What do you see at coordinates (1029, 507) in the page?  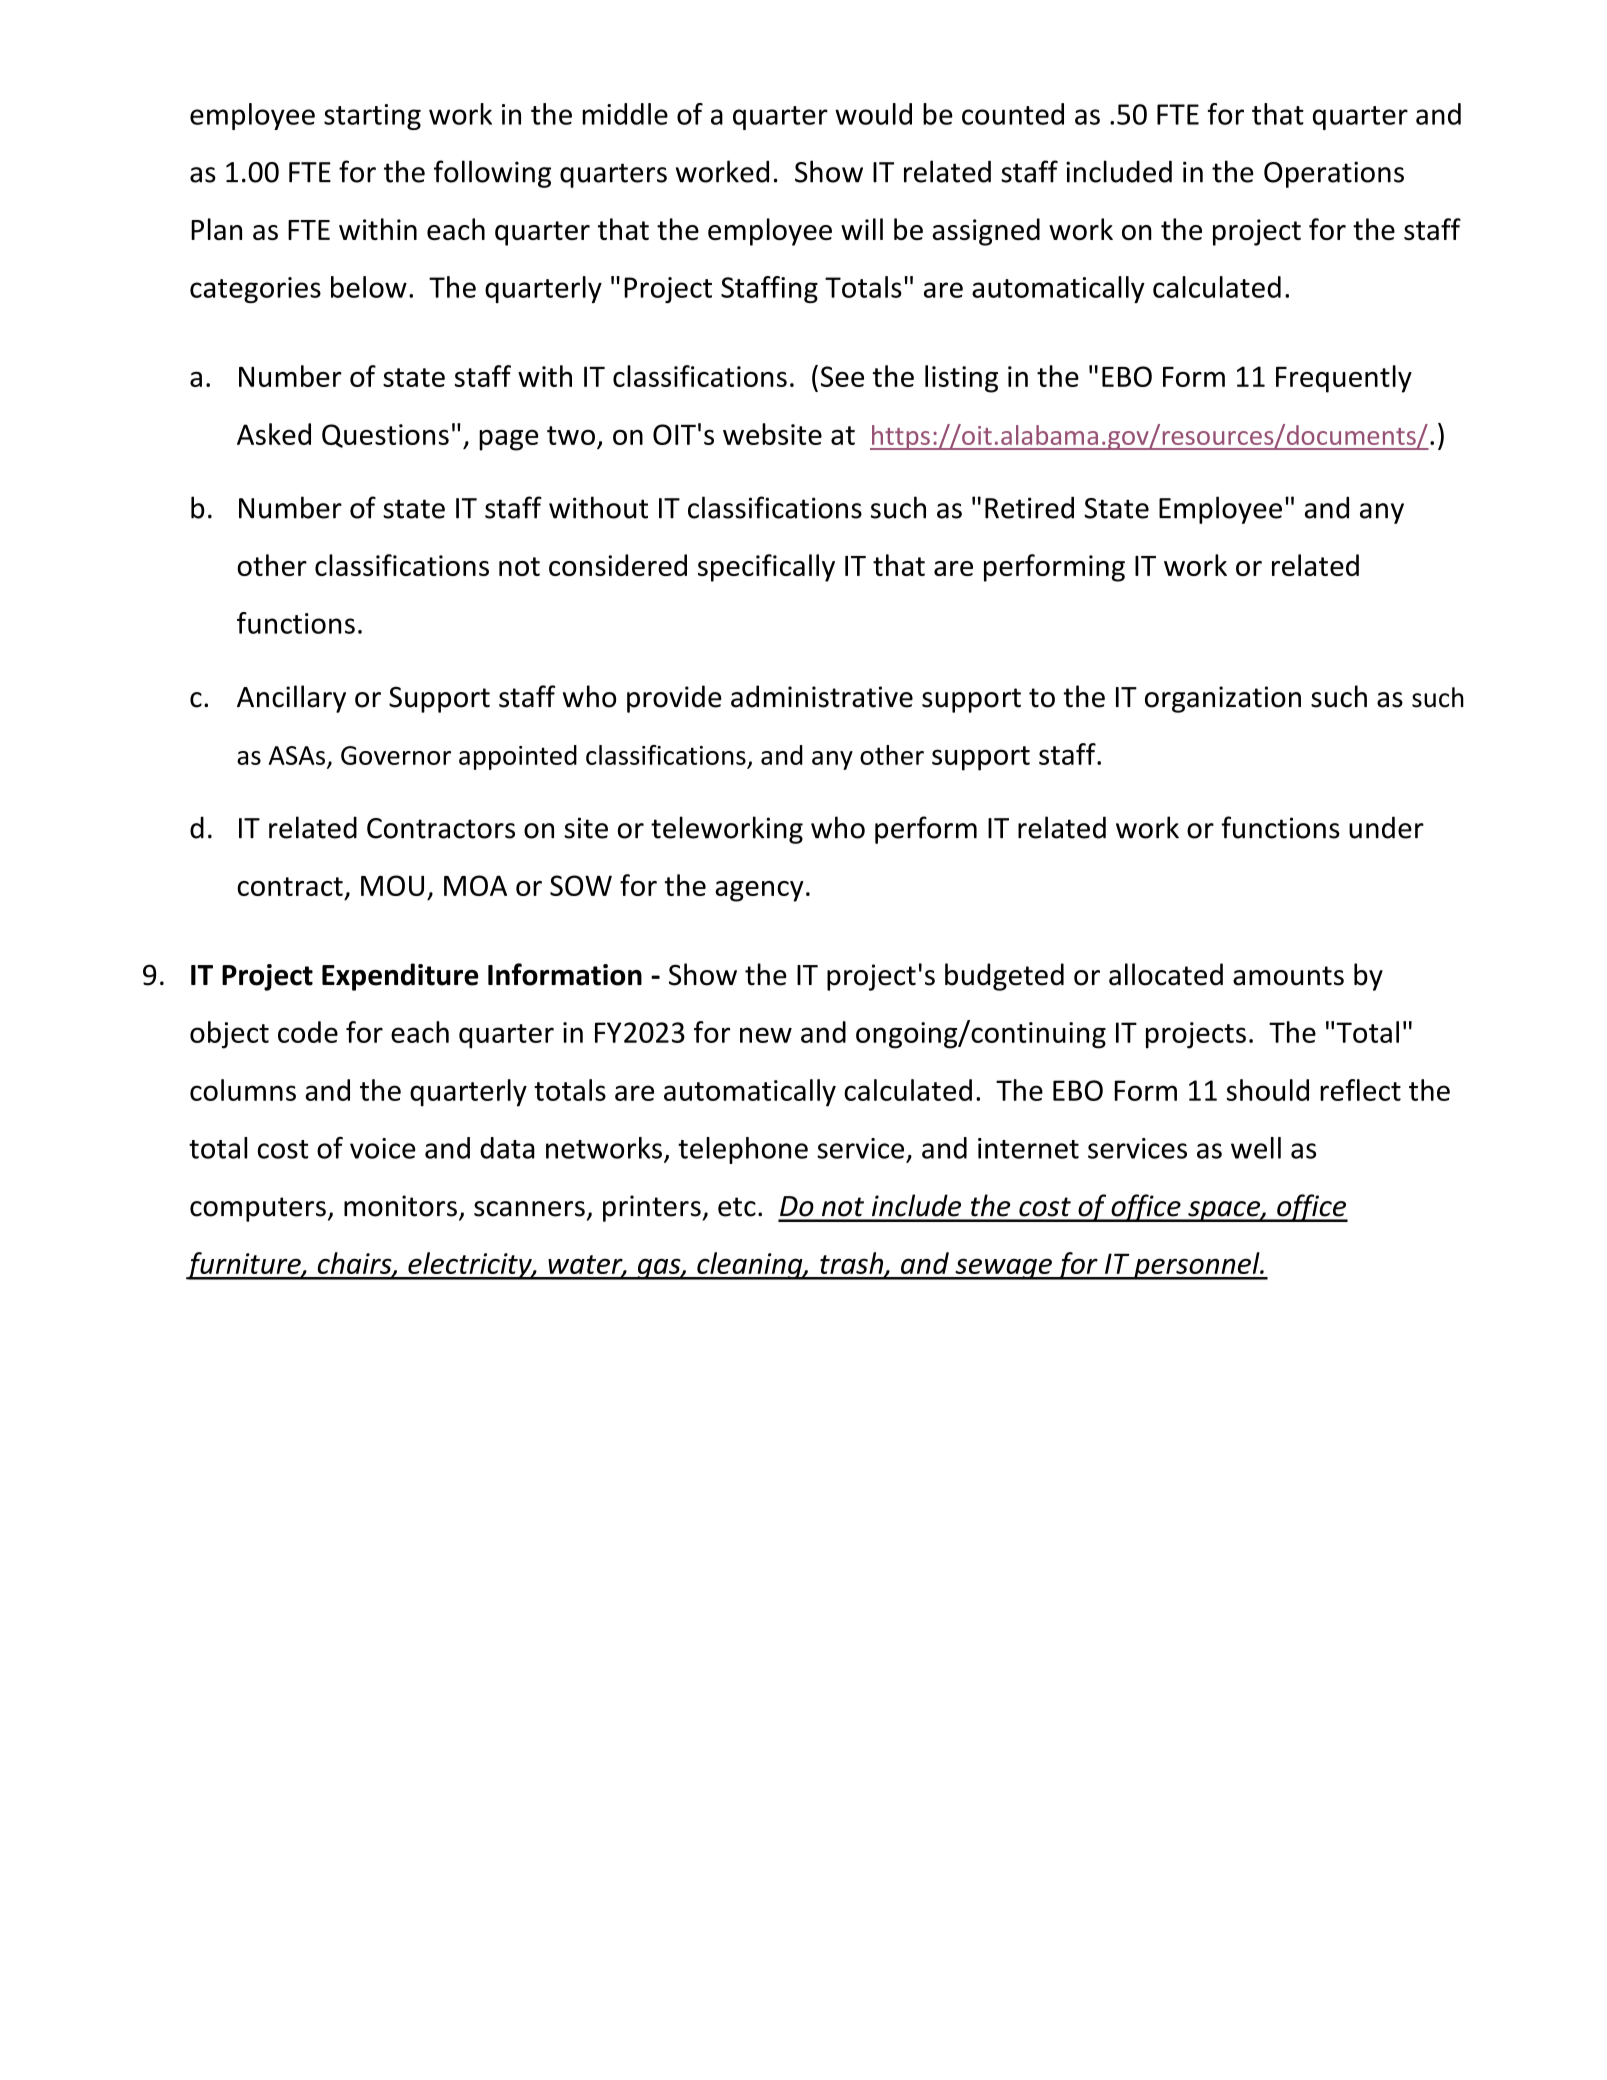 I see `Retired` at bounding box center [1029, 507].
